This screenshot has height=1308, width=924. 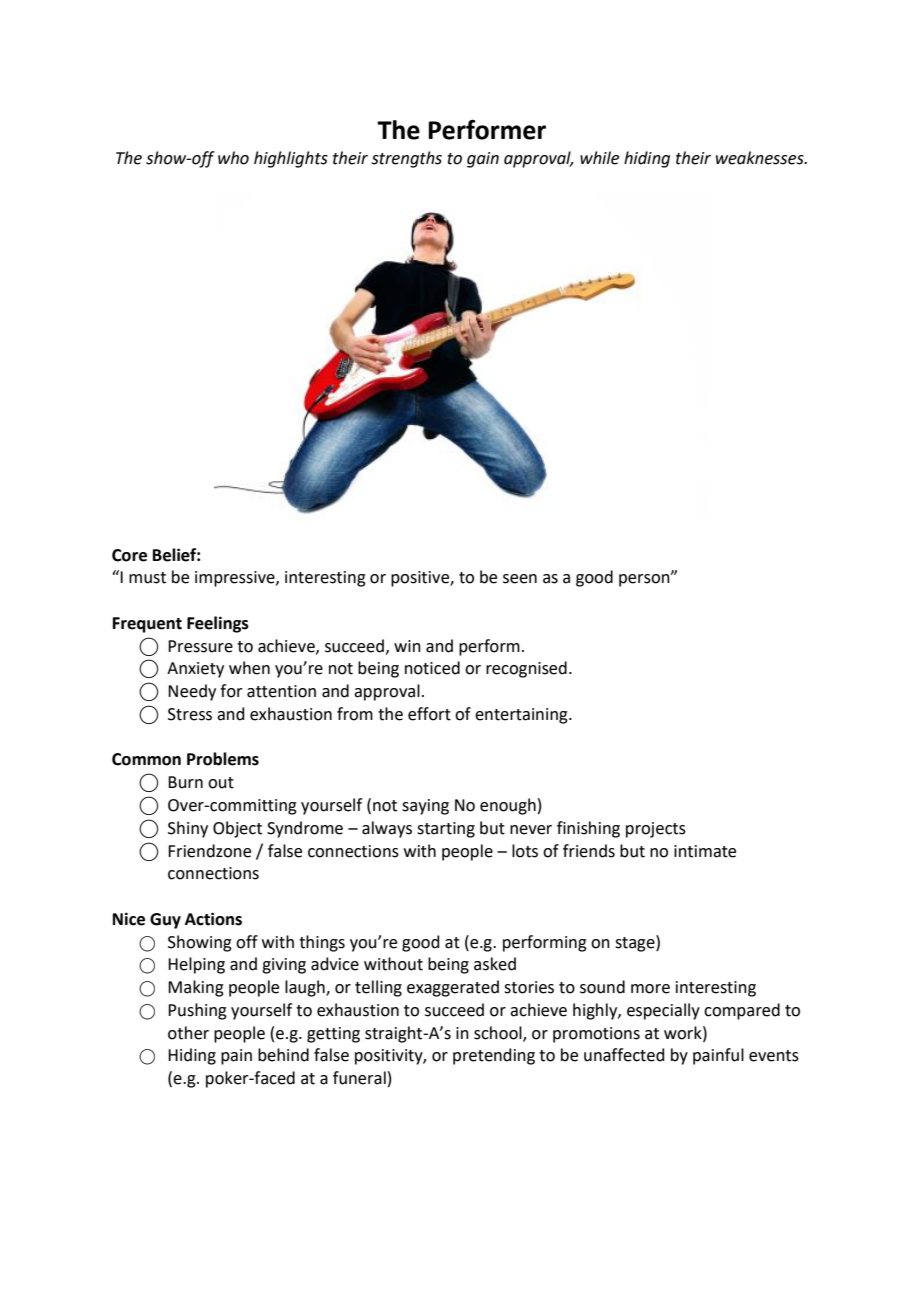 I want to click on noticed, so click(x=432, y=668).
